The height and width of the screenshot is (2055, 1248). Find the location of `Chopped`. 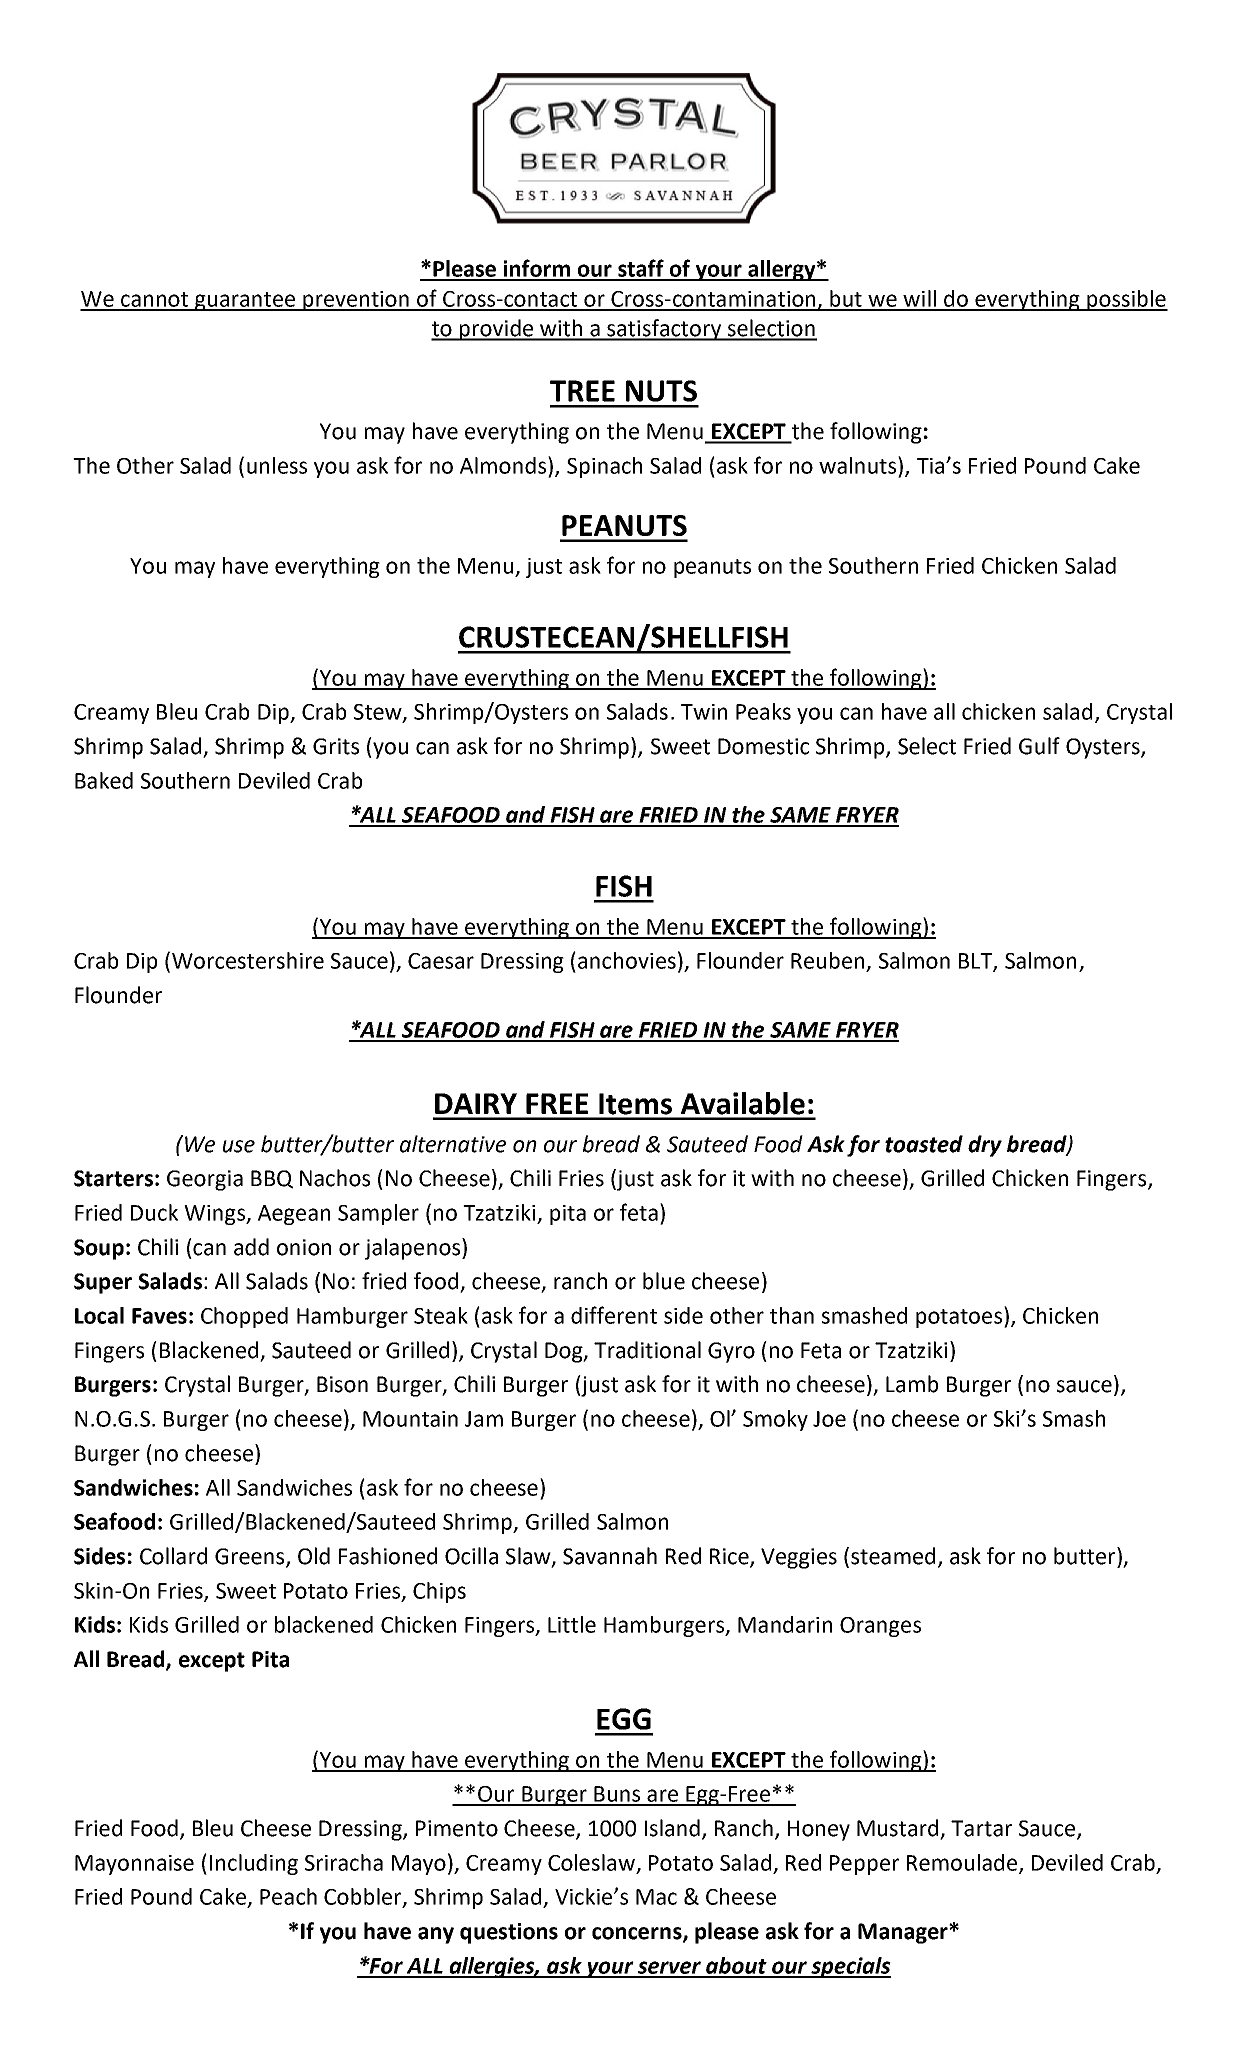

Chopped is located at coordinates (244, 1317).
